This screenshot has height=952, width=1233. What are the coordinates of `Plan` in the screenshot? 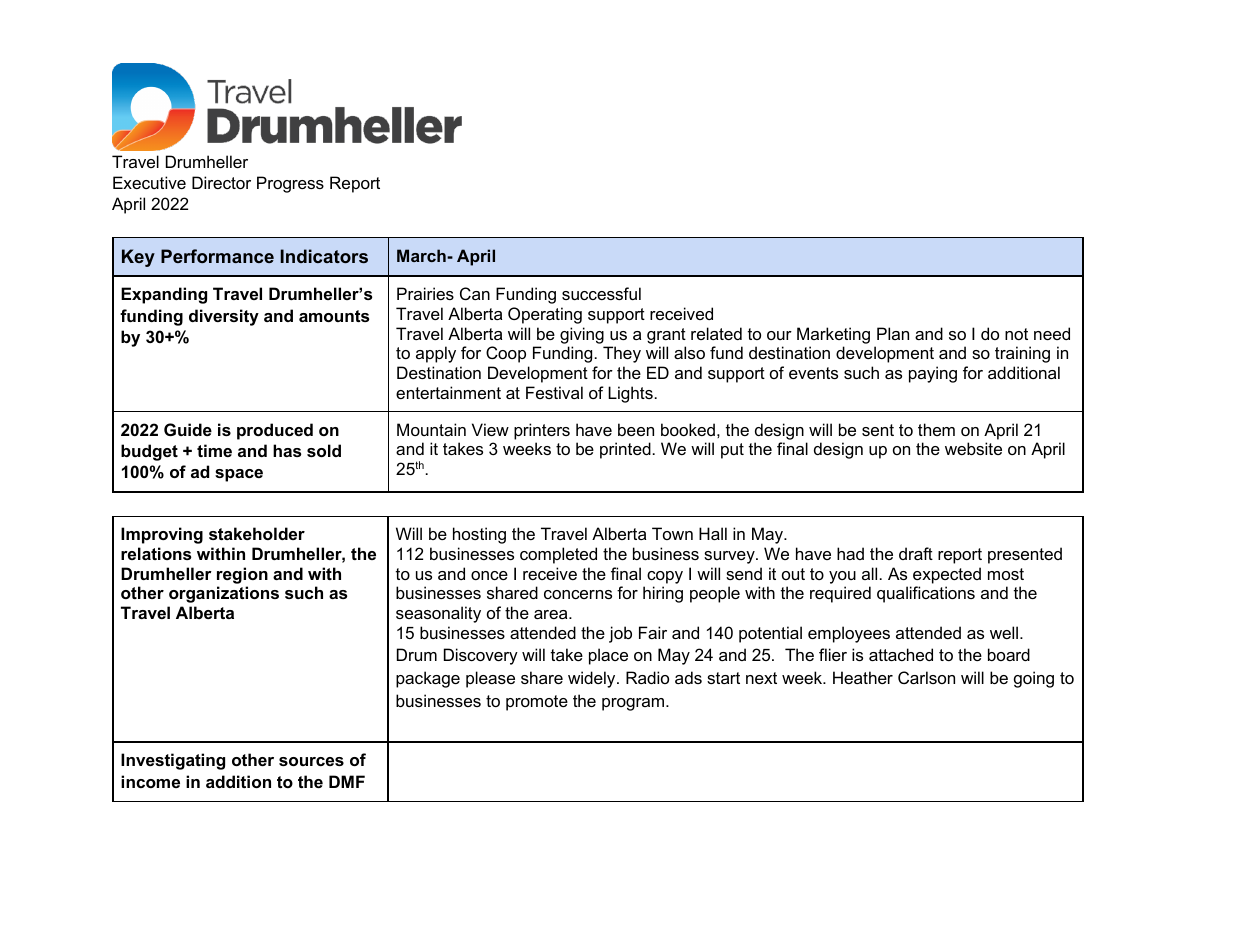 It's located at (893, 333).
